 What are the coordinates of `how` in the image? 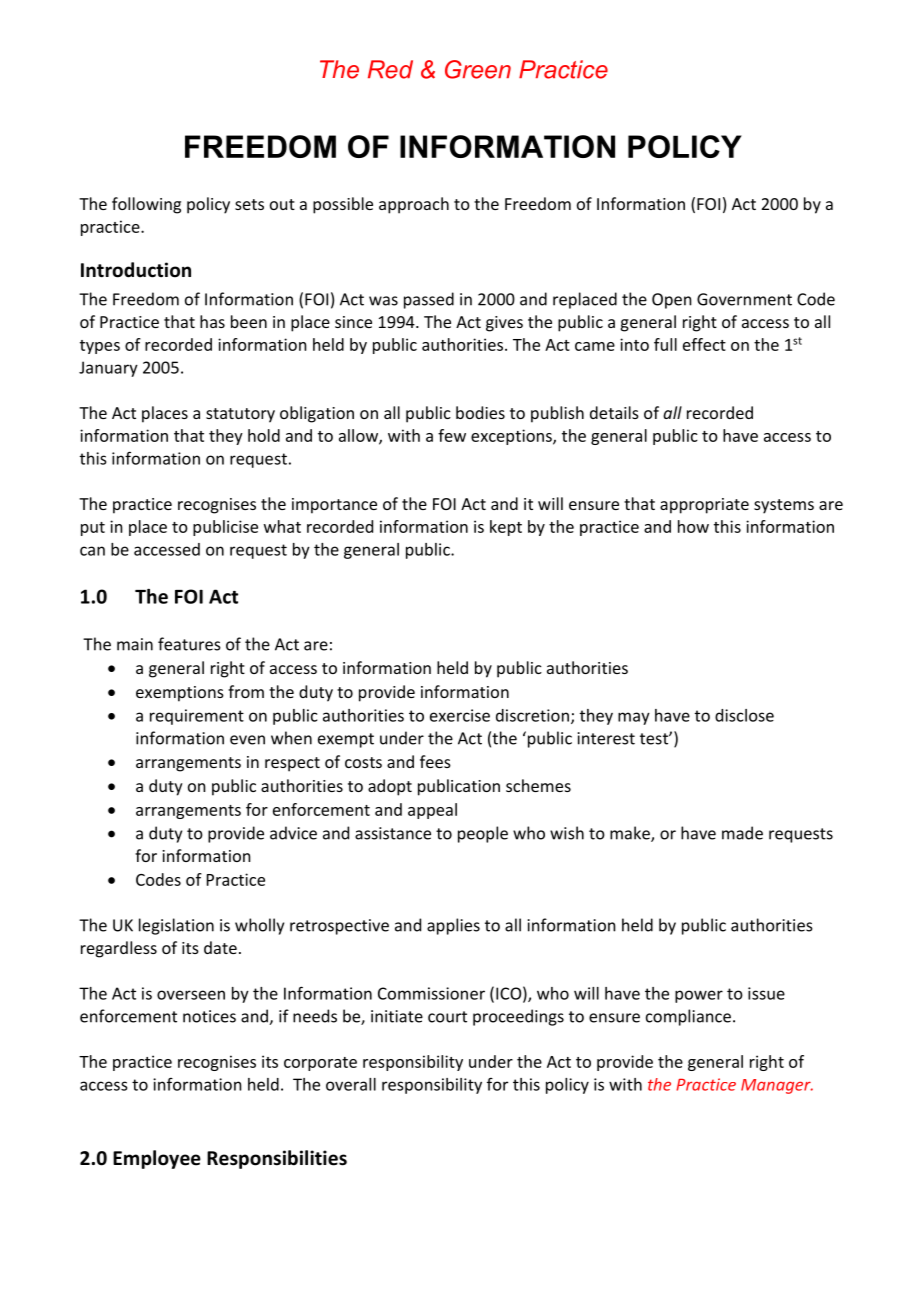 It's located at (693, 526).
